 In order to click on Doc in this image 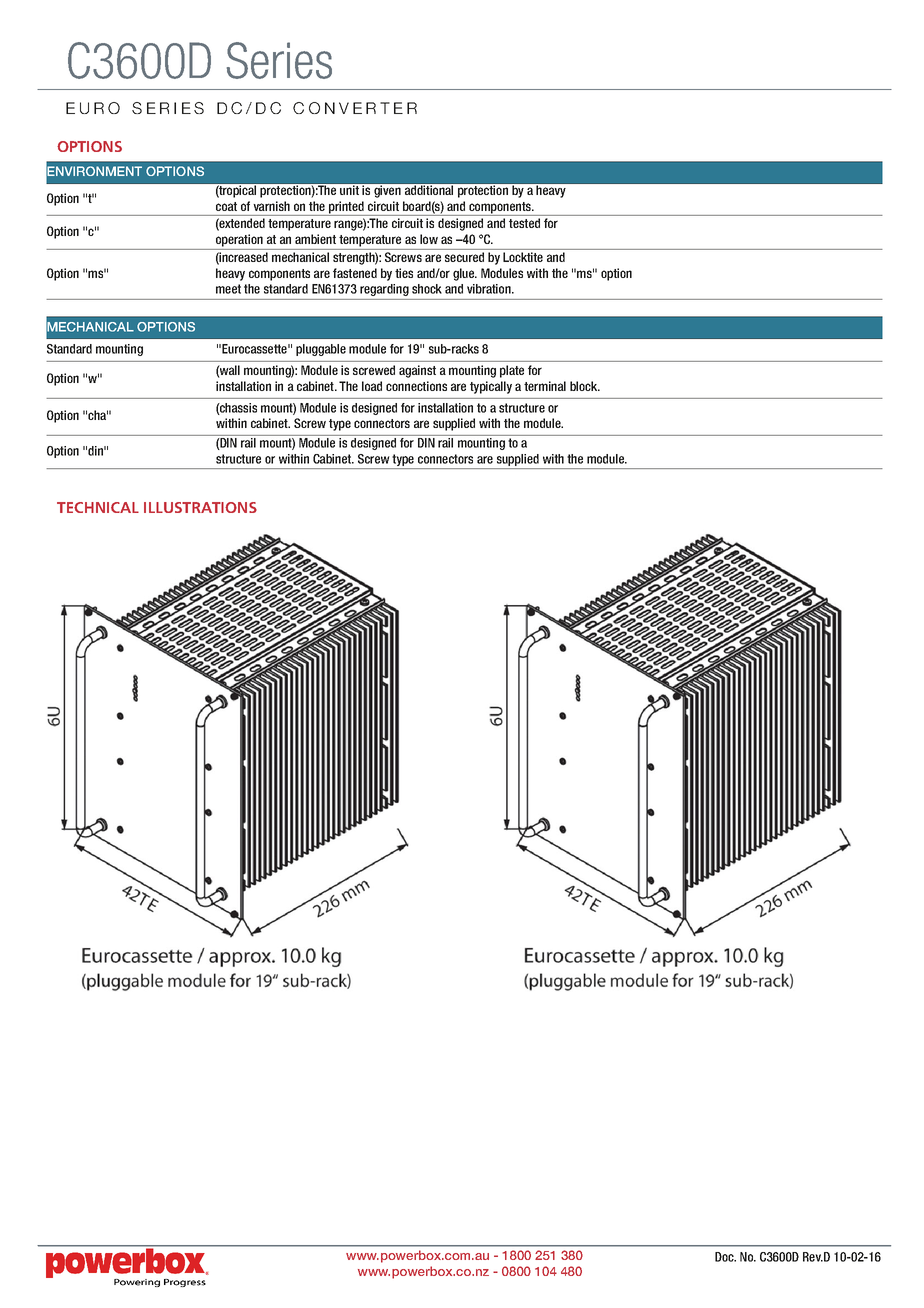, I will do `click(725, 1257)`.
